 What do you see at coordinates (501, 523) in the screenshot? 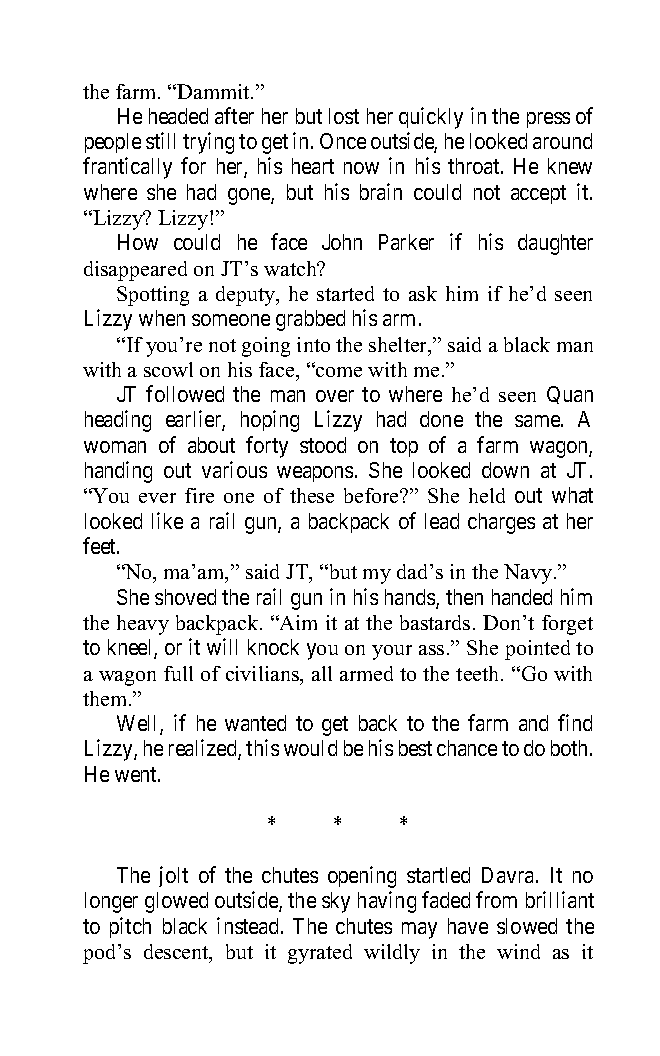
I see `charges` at bounding box center [501, 523].
